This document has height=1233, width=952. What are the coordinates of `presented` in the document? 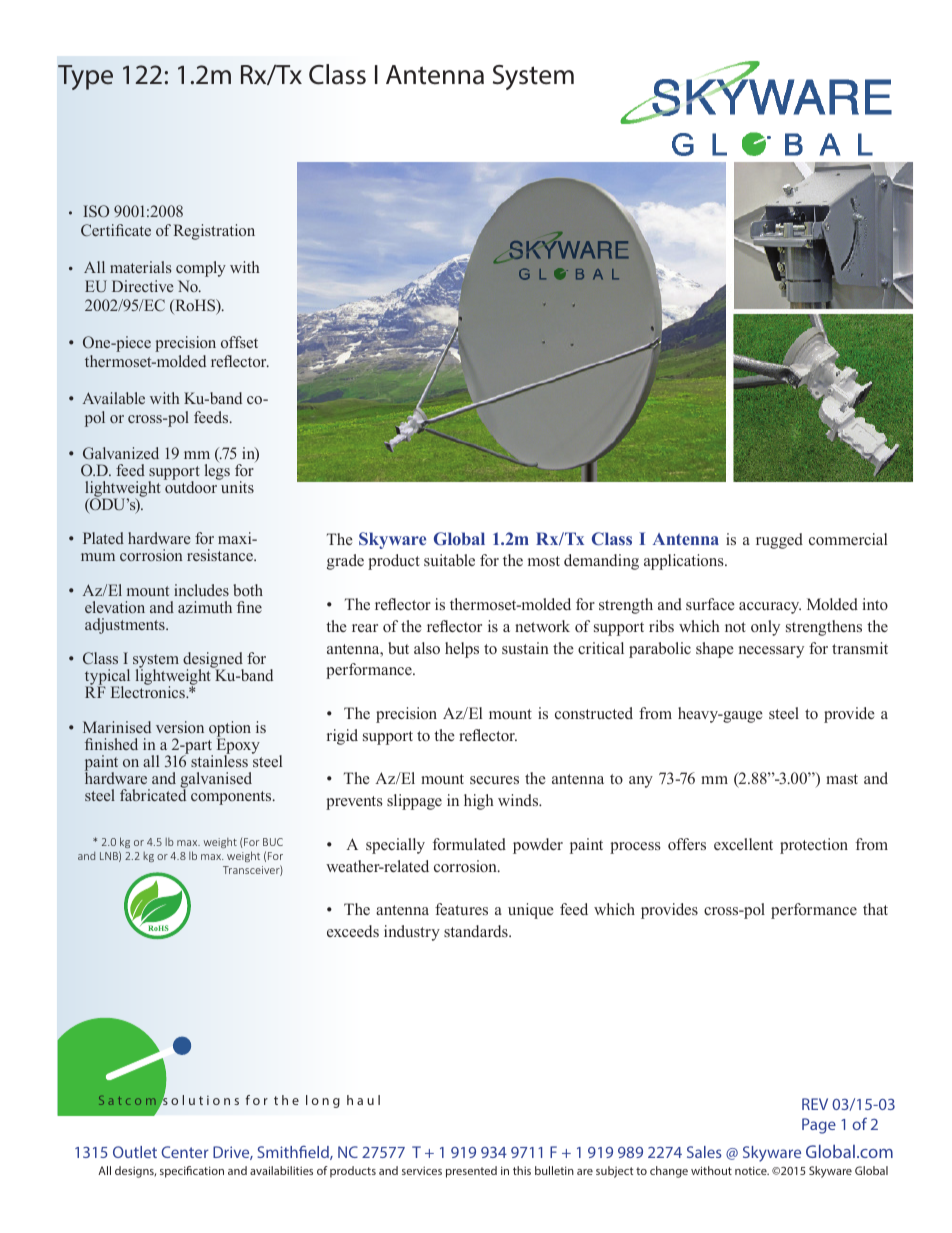 It's located at (471, 1172).
